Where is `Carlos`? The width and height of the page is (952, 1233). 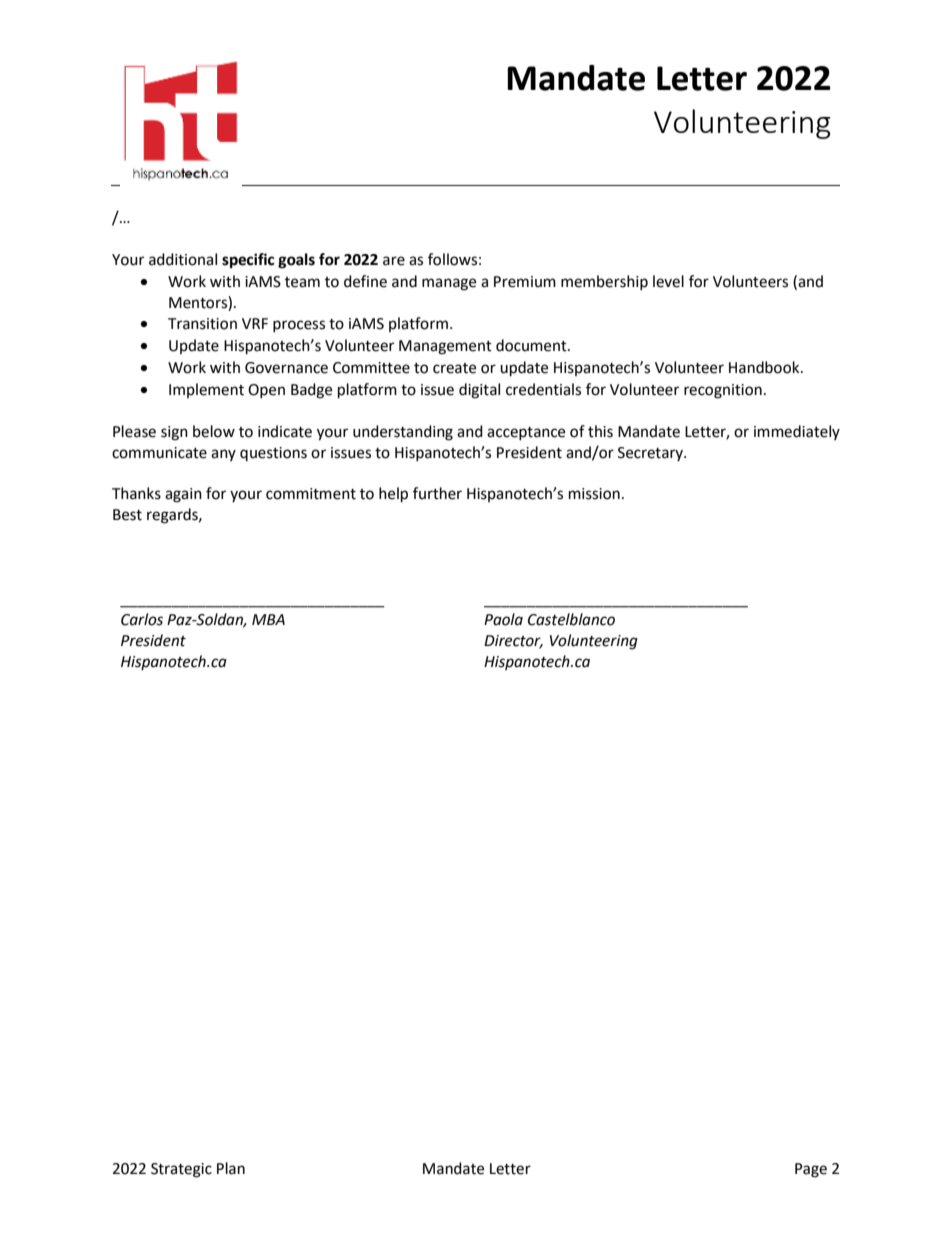 Carlos is located at coordinates (142, 619).
